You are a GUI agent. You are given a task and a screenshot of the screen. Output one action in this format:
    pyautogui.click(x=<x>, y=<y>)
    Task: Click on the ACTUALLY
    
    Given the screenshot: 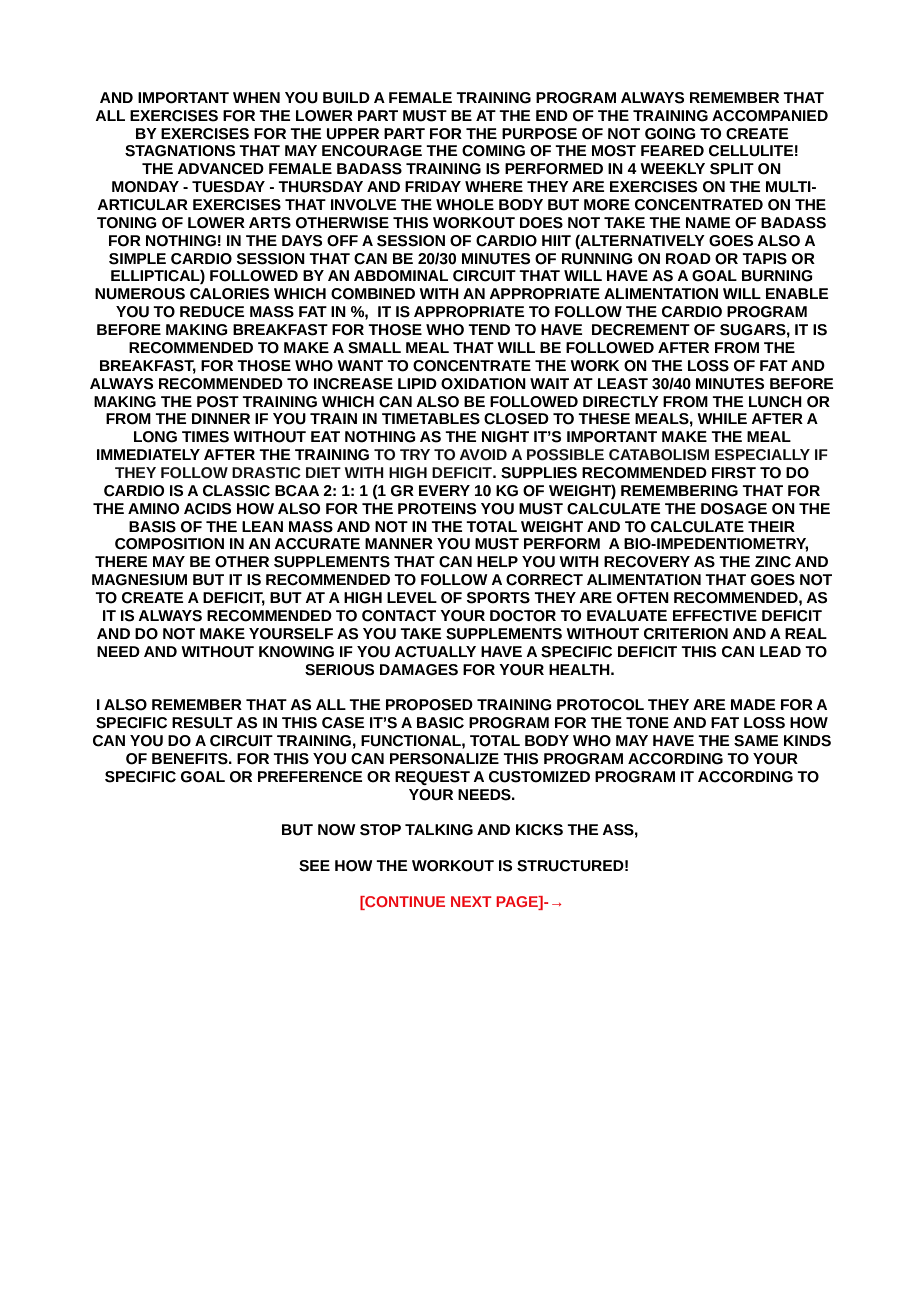 What is the action you would take?
    pyautogui.click(x=435, y=652)
